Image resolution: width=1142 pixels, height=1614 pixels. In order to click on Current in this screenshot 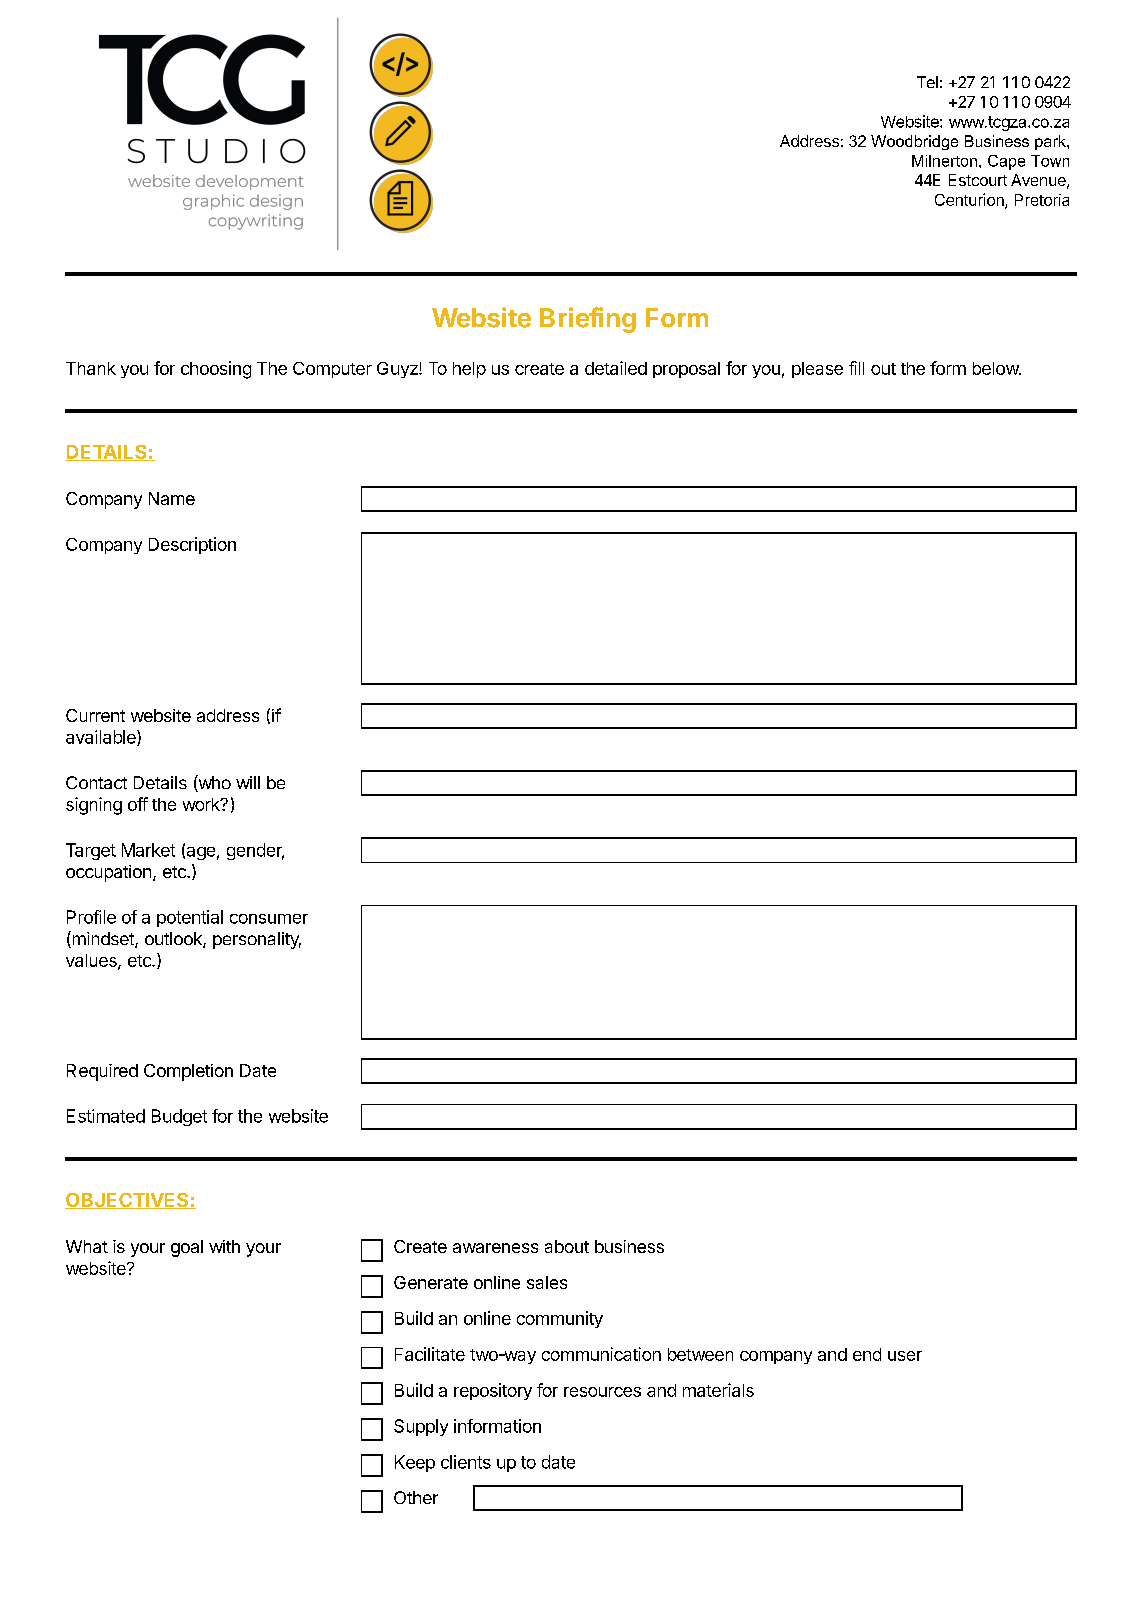, I will do `click(95, 715)`.
